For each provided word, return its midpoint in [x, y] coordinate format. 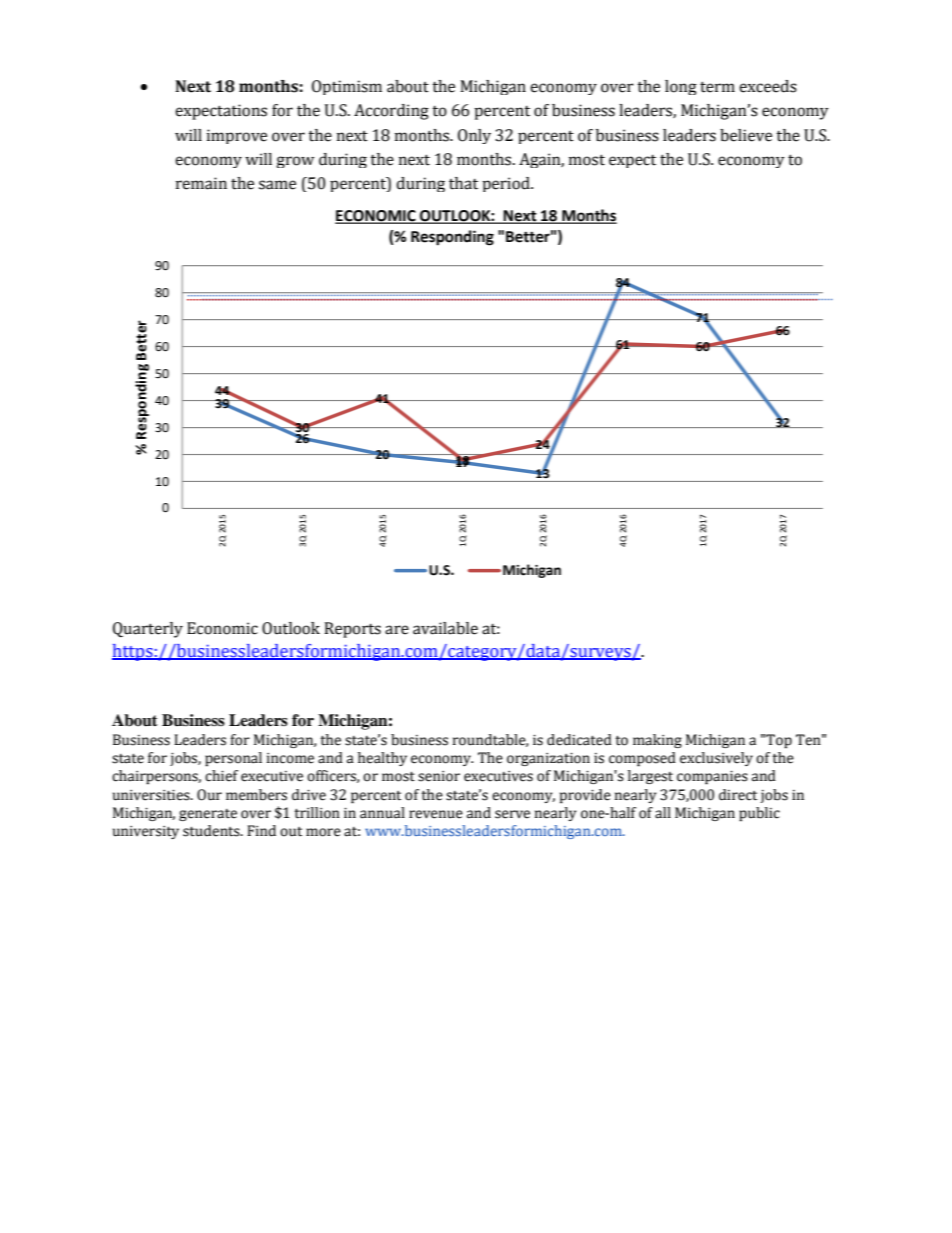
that [463, 183]
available [445, 628]
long [681, 87]
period [507, 184]
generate [208, 815]
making [657, 741]
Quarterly [148, 630]
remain [201, 183]
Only [474, 136]
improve [237, 136]
